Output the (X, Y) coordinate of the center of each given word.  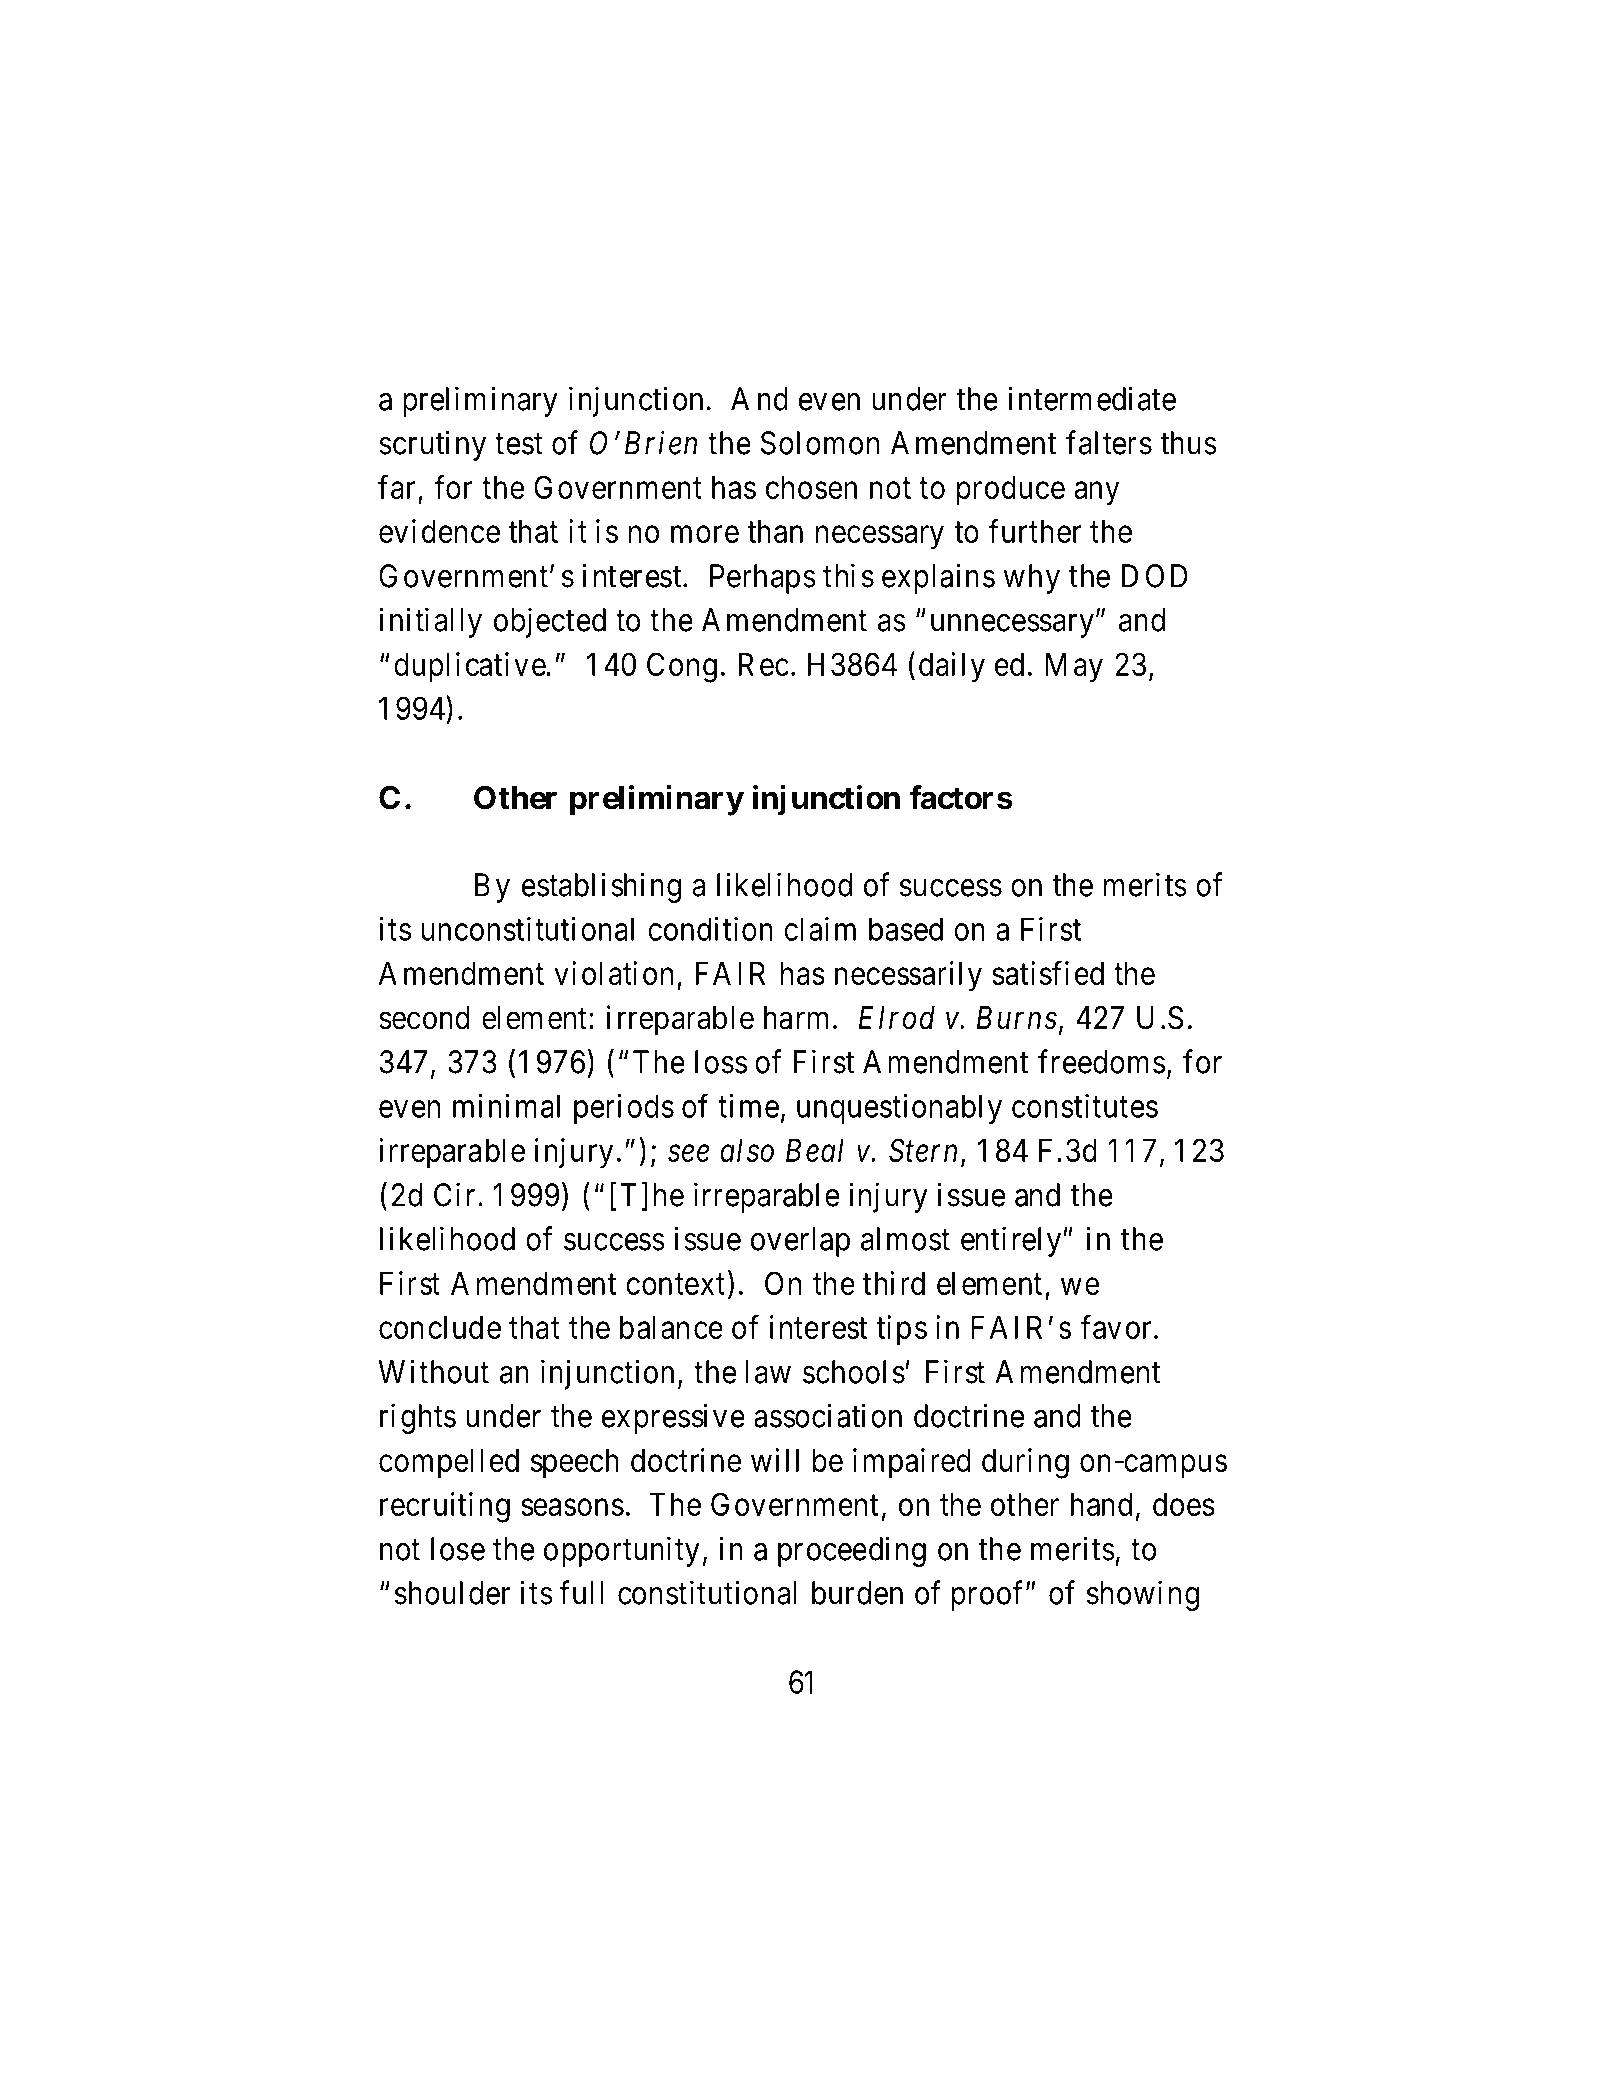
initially (430, 622)
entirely (1012, 1241)
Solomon (820, 443)
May (1074, 668)
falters (1109, 442)
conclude (440, 1327)
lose (458, 1549)
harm (796, 1018)
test (519, 444)
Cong (682, 667)
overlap (800, 1242)
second (424, 1018)
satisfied (1048, 973)
